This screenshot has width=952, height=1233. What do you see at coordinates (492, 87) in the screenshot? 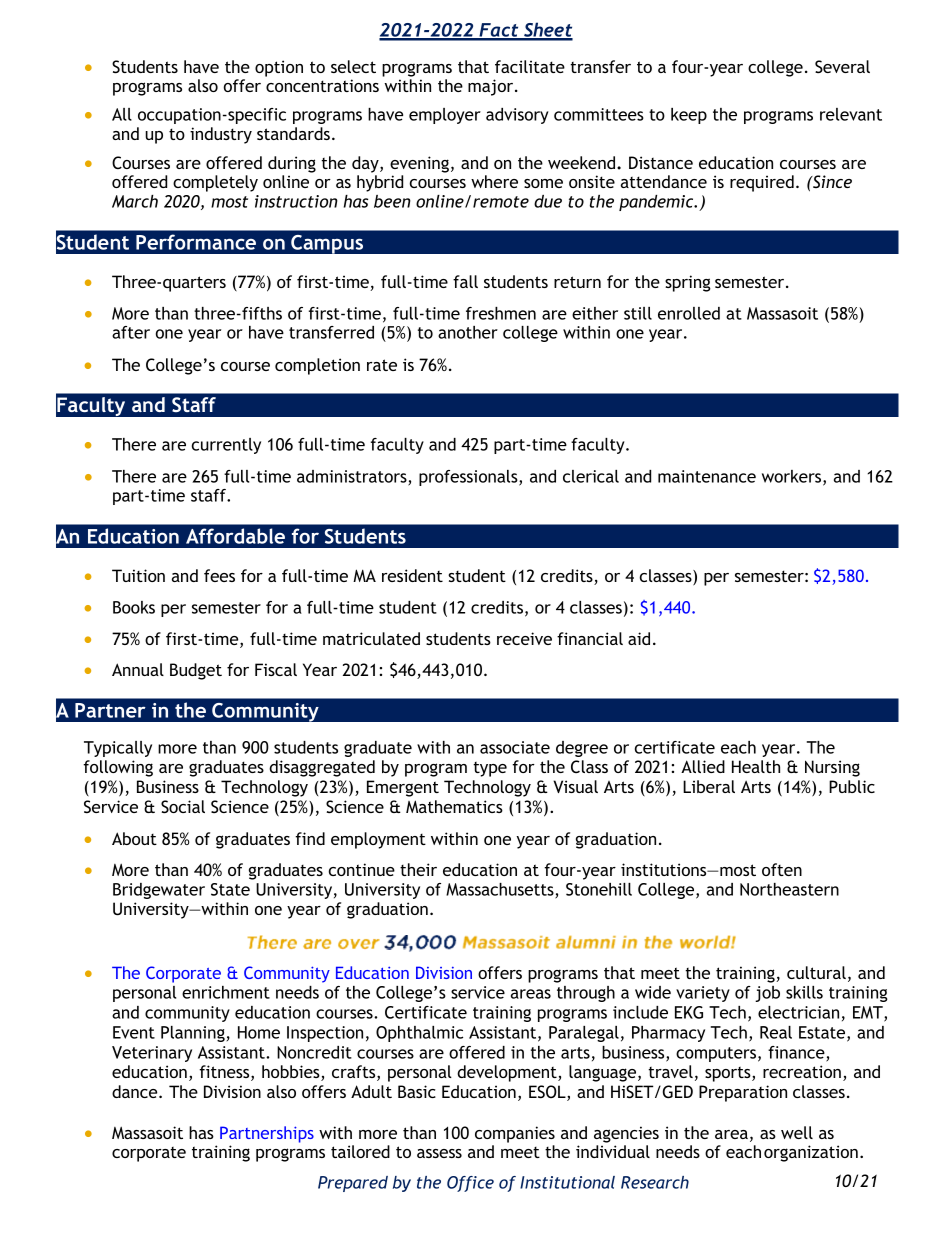
I see `major` at bounding box center [492, 87].
